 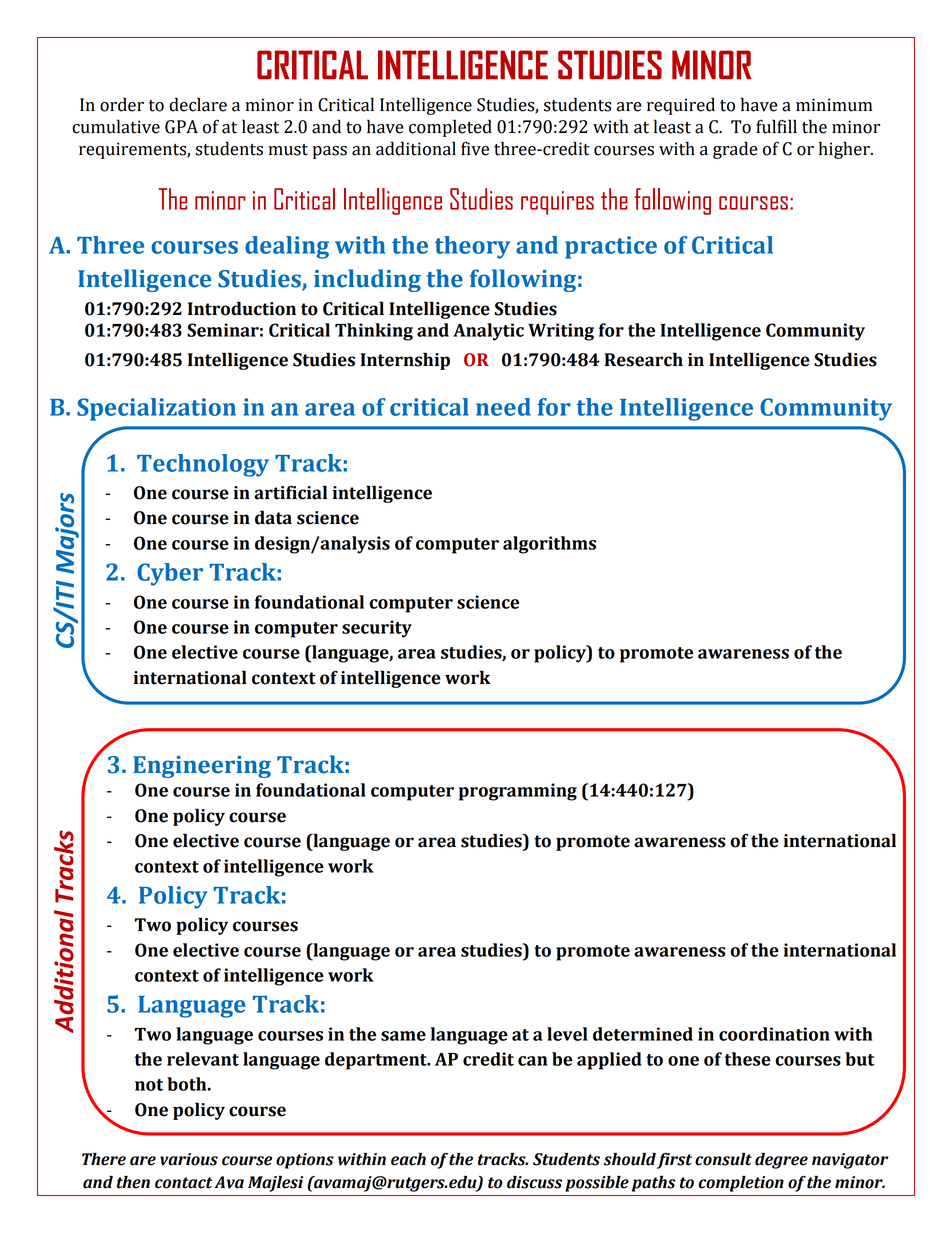 I want to click on dealing, so click(x=287, y=247).
